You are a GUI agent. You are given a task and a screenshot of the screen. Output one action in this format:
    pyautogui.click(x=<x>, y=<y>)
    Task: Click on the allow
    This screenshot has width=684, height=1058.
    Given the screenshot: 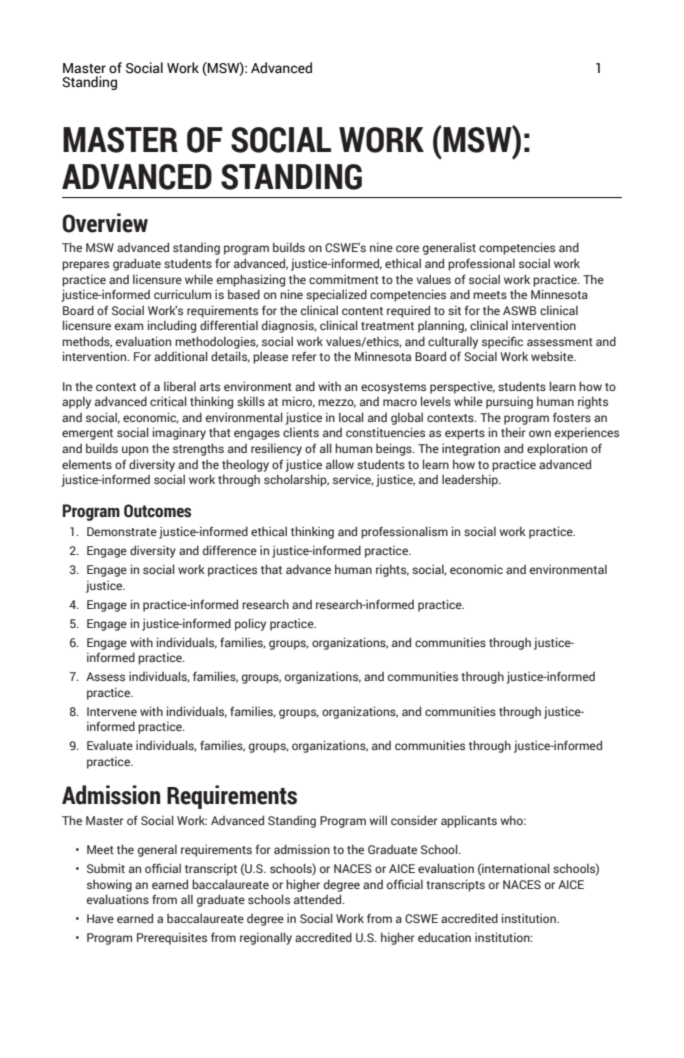 What is the action you would take?
    pyautogui.click(x=340, y=464)
